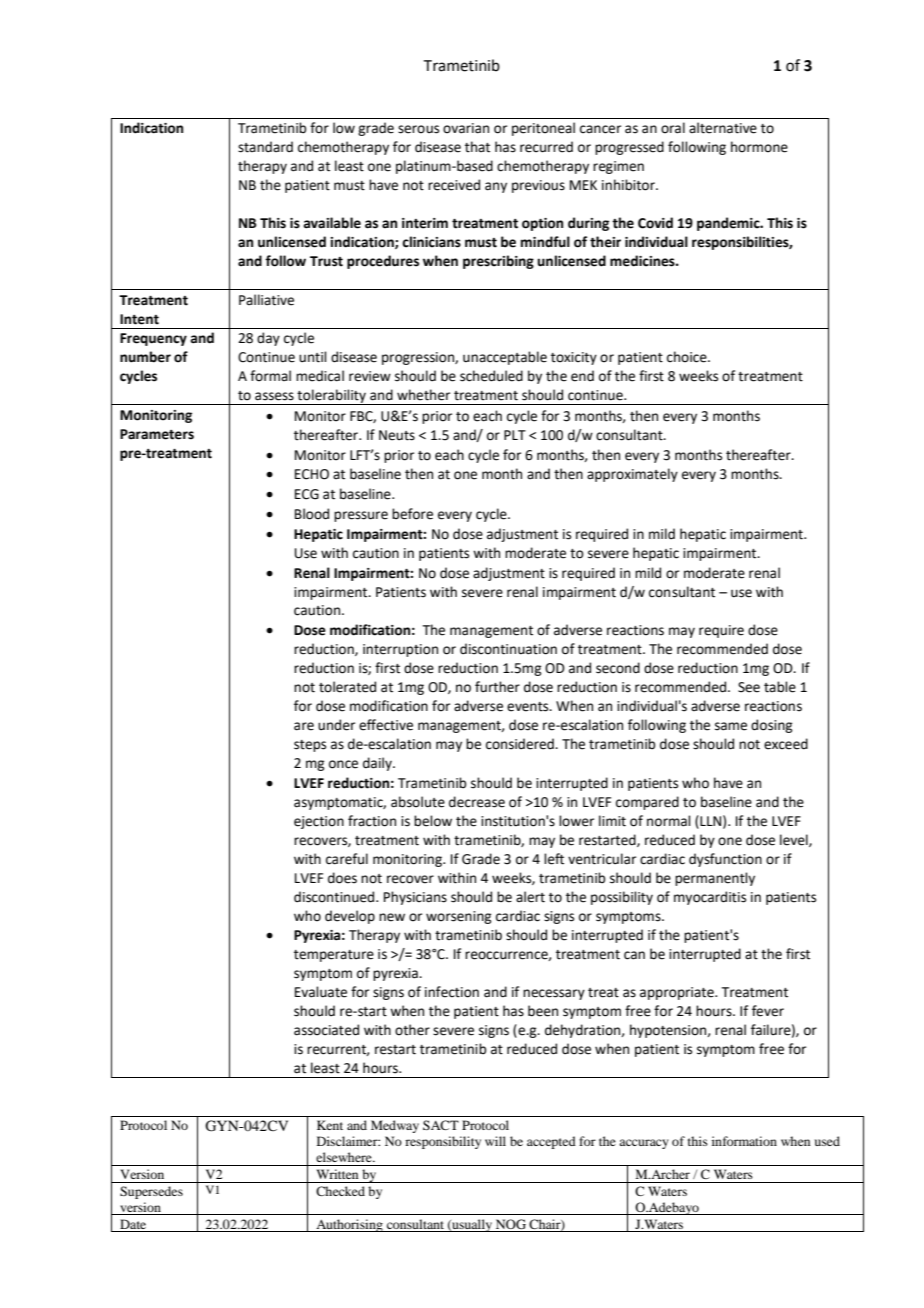 Image resolution: width=924 pixels, height=1308 pixels. Describe the element at coordinates (310, 746) in the page. I see `steps` at that location.
